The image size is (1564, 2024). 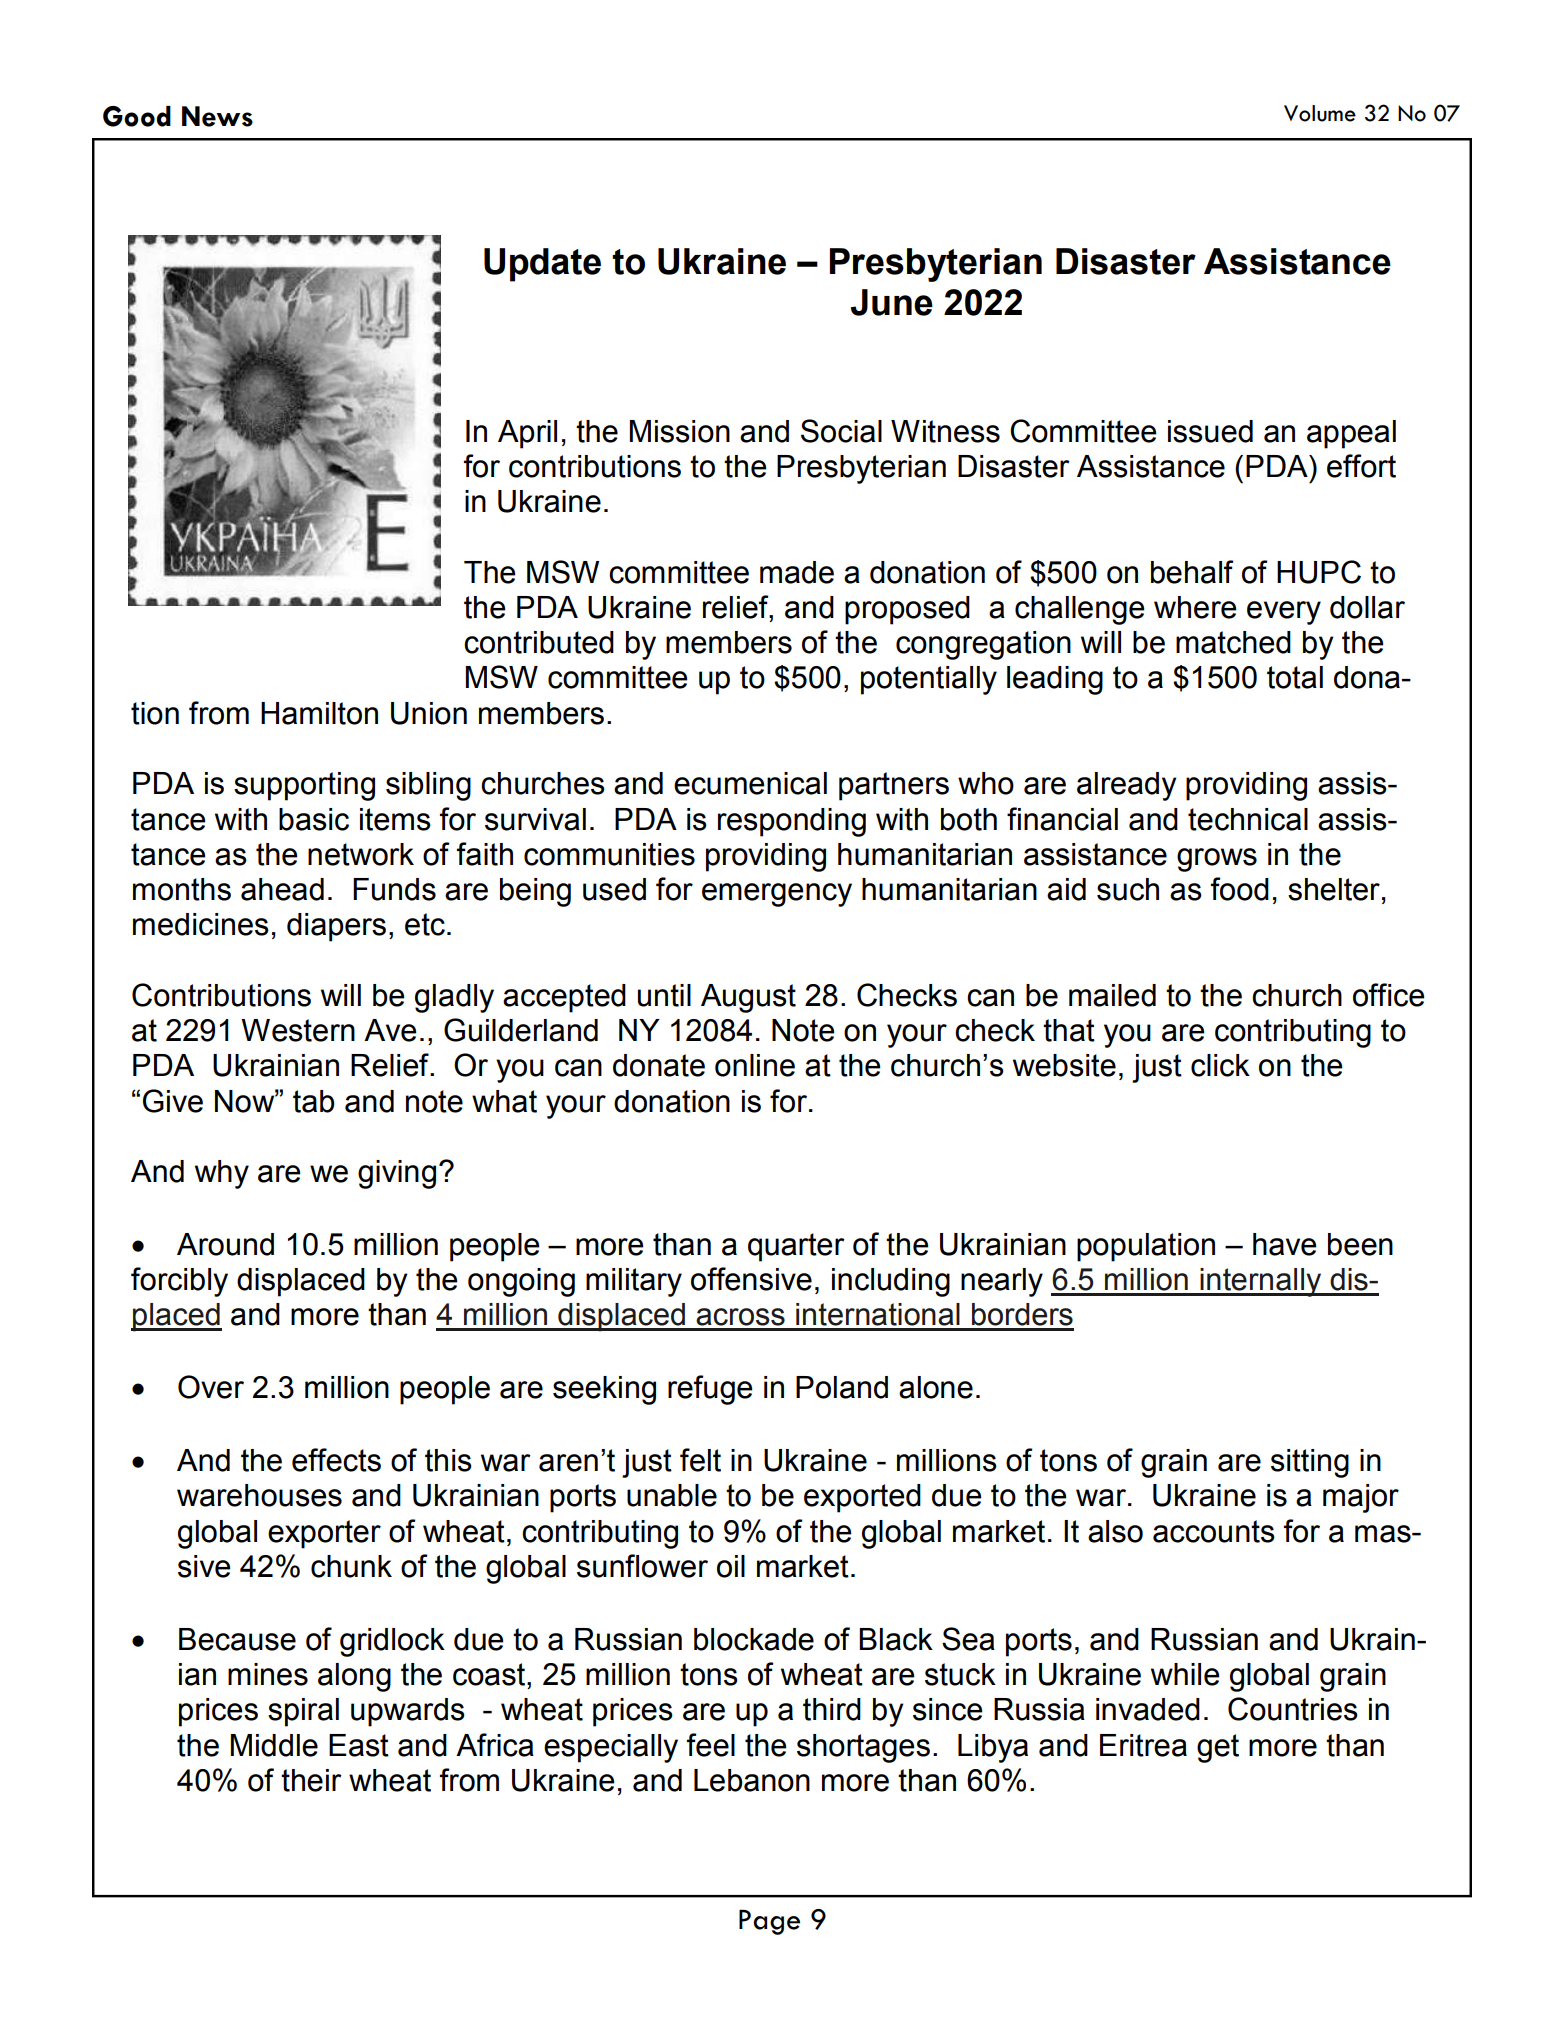 I want to click on Volume, so click(x=1320, y=113).
